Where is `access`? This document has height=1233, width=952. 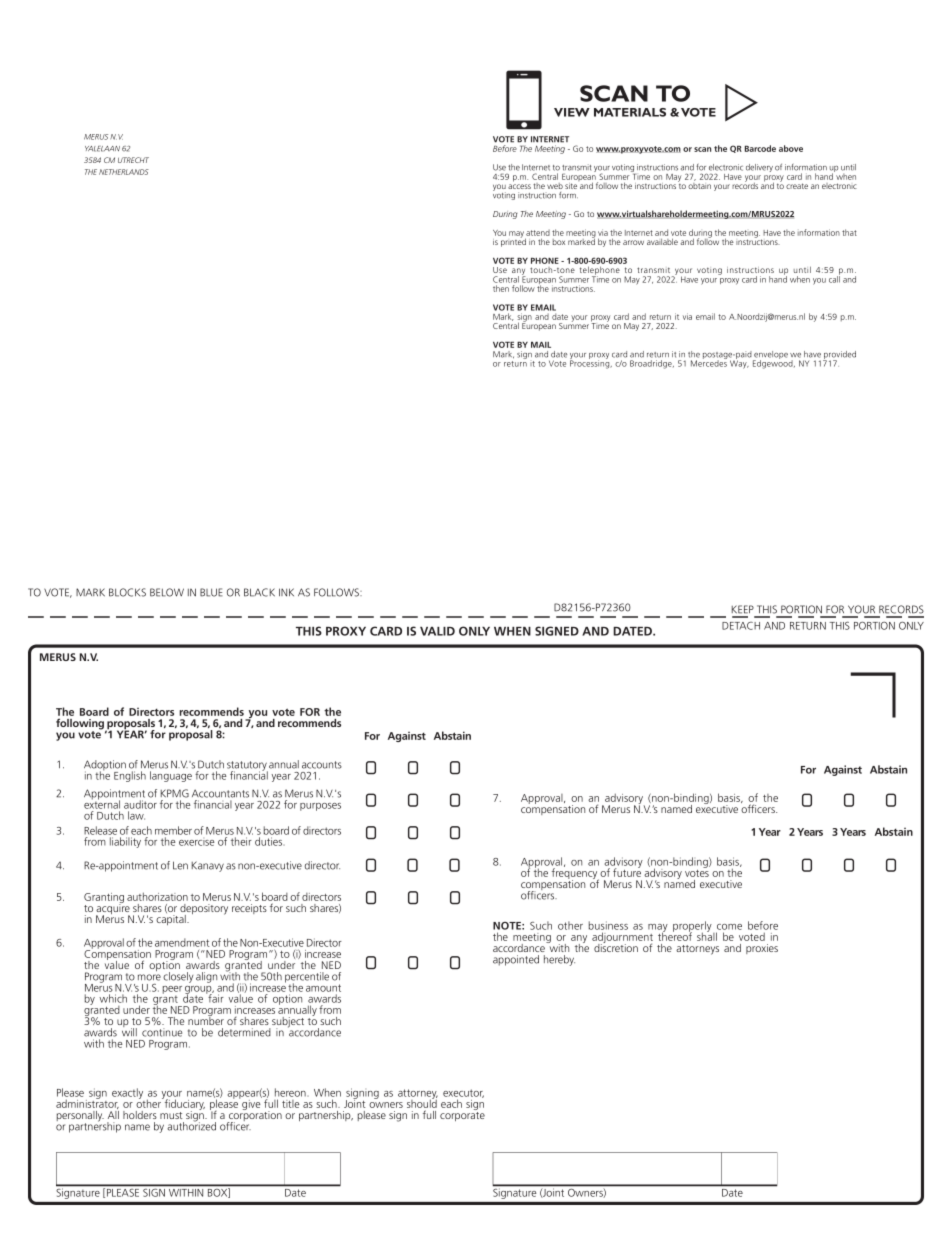 access is located at coordinates (519, 186).
